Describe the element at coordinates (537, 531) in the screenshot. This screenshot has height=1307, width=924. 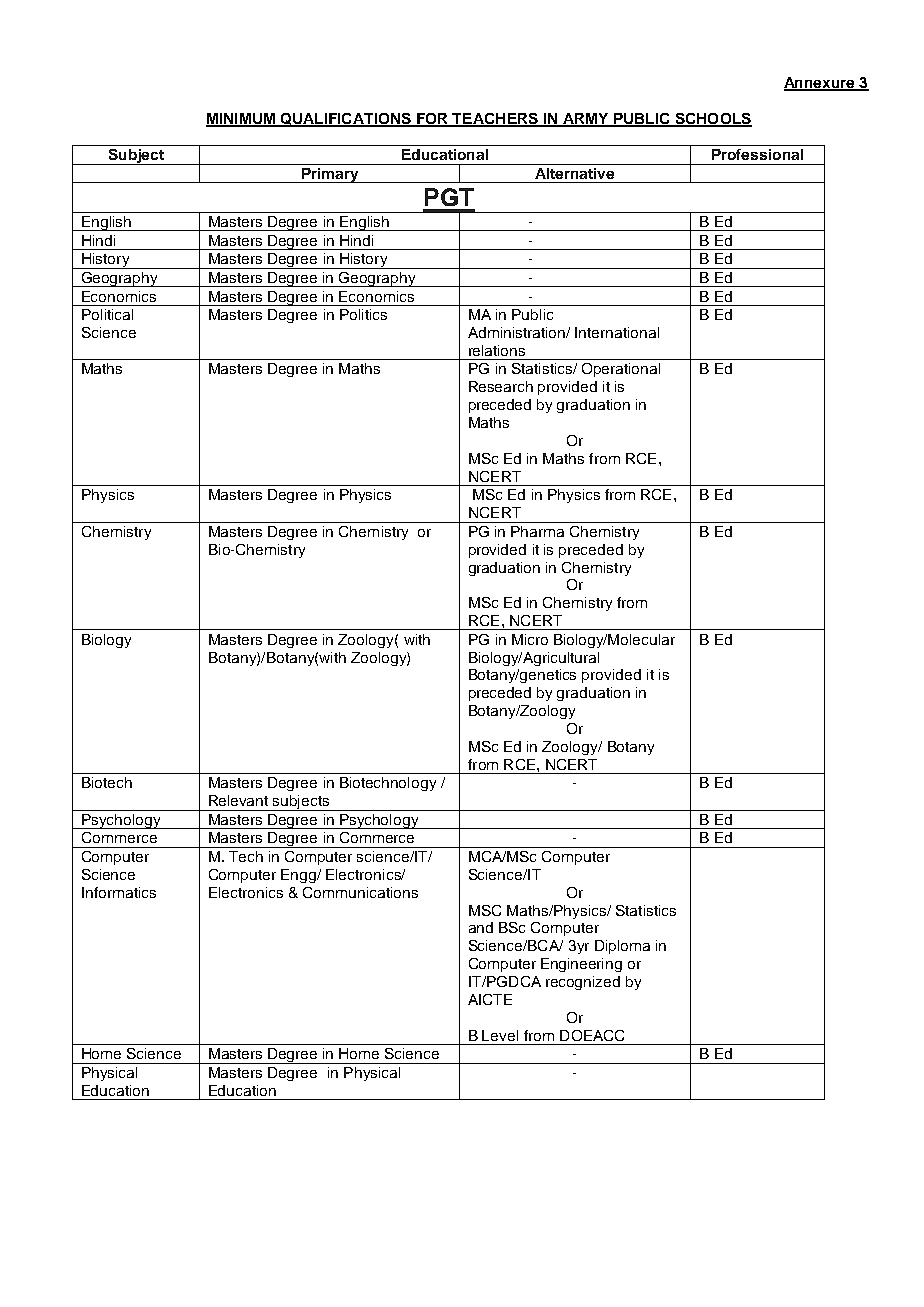
I see `Pharma` at that location.
